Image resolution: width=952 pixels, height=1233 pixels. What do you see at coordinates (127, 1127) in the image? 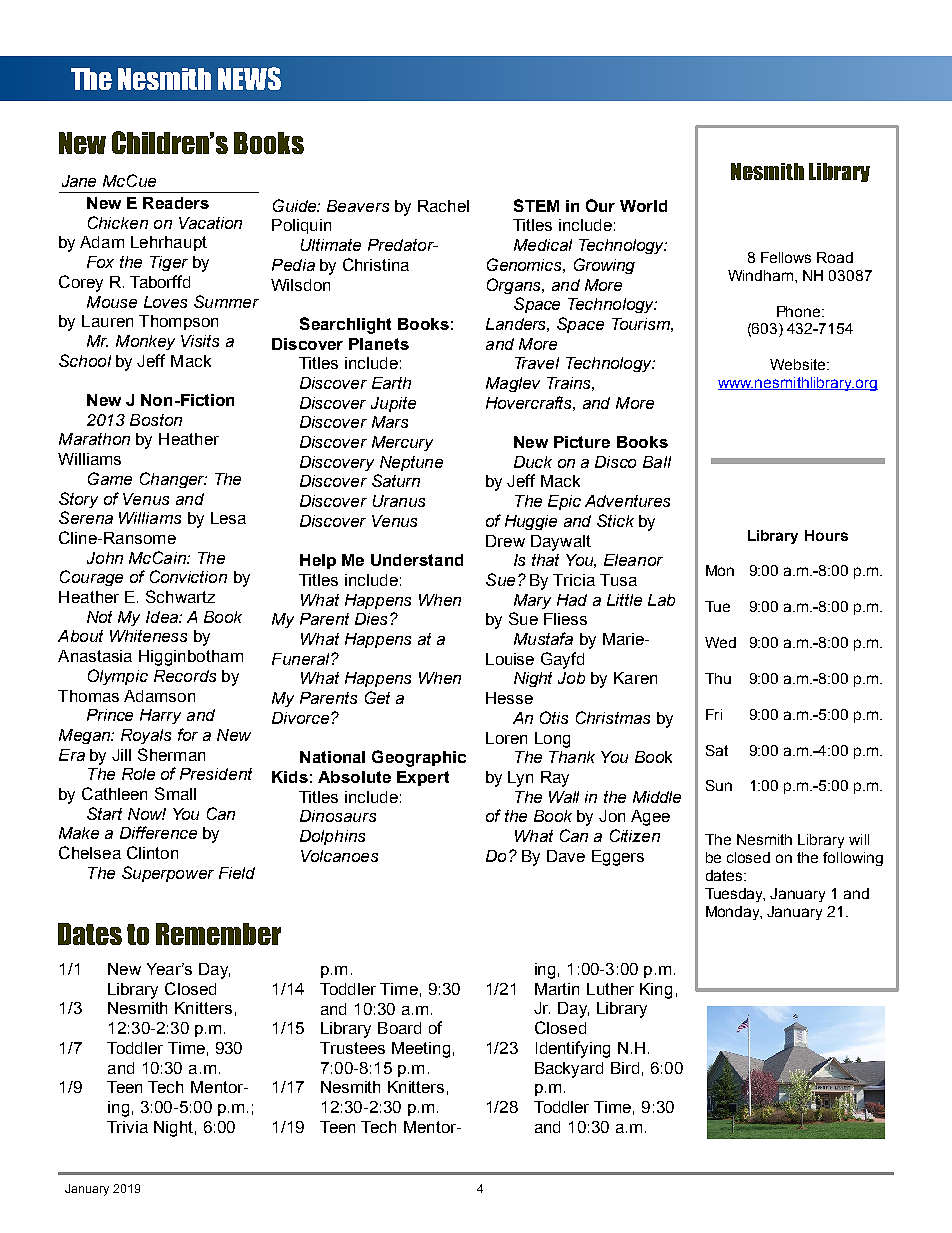
I see `Trivia` at bounding box center [127, 1127].
